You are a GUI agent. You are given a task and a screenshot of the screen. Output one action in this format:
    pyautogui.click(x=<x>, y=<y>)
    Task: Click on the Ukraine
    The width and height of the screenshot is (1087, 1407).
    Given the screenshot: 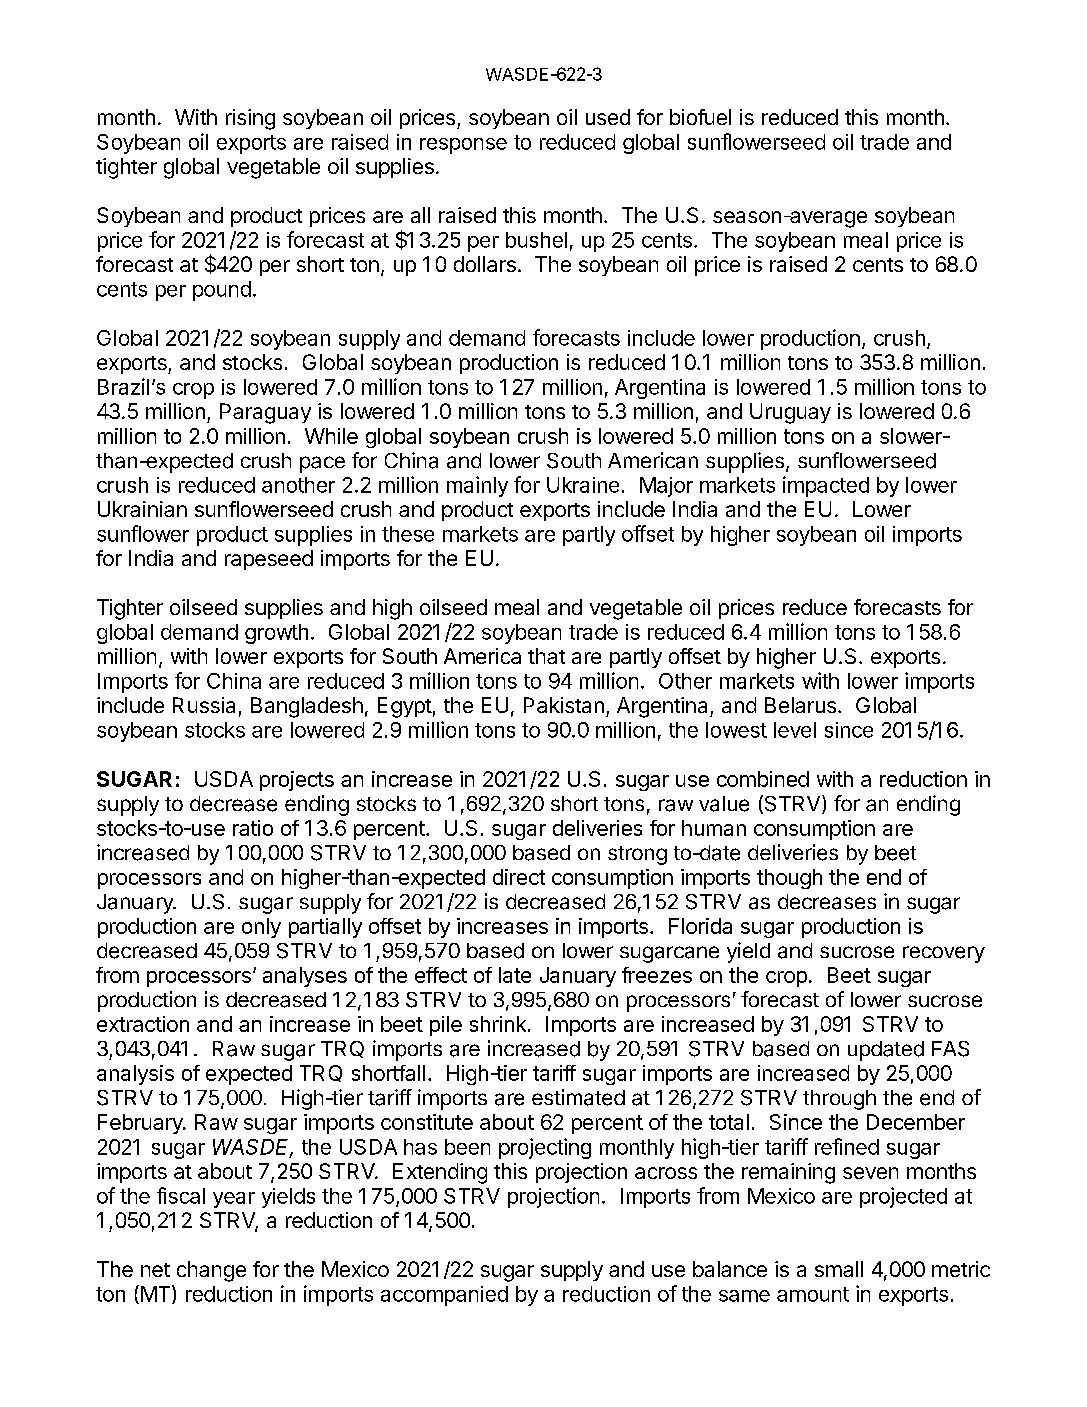 What is the action you would take?
    pyautogui.click(x=583, y=485)
